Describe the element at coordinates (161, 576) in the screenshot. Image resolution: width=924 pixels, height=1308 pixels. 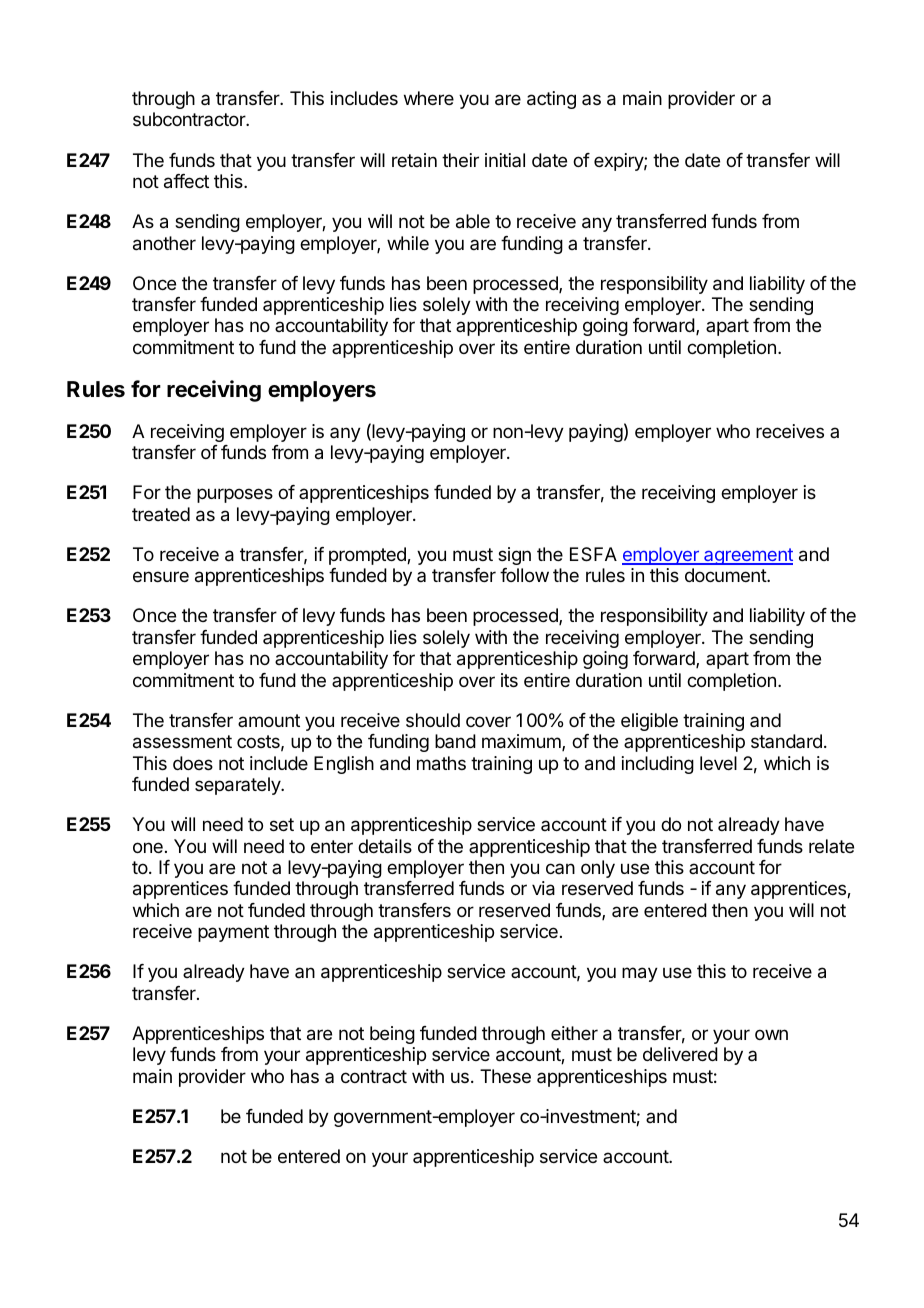
I see `ensure` at that location.
